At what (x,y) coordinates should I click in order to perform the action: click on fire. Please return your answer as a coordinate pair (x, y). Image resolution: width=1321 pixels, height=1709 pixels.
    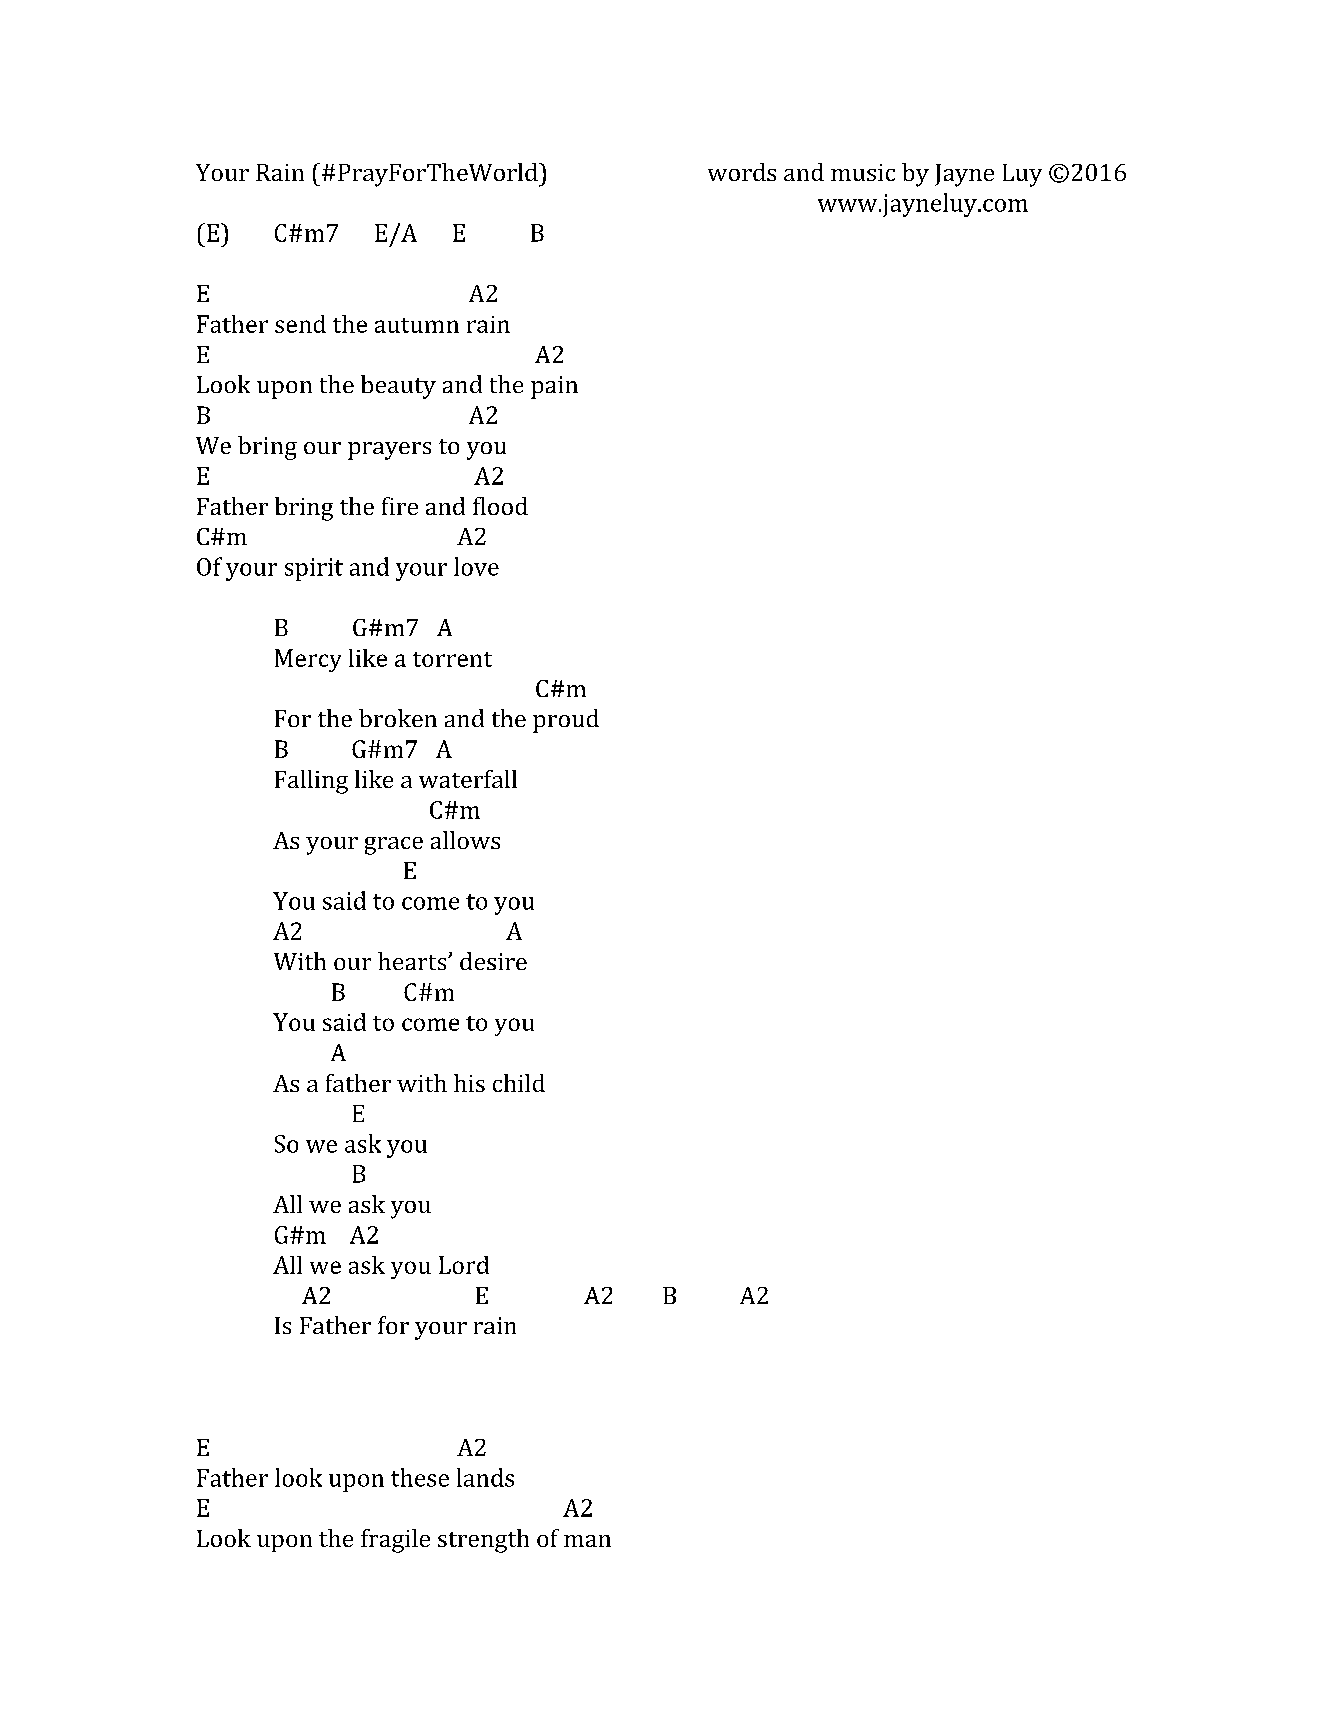
    Looking at the image, I should click on (400, 506).
